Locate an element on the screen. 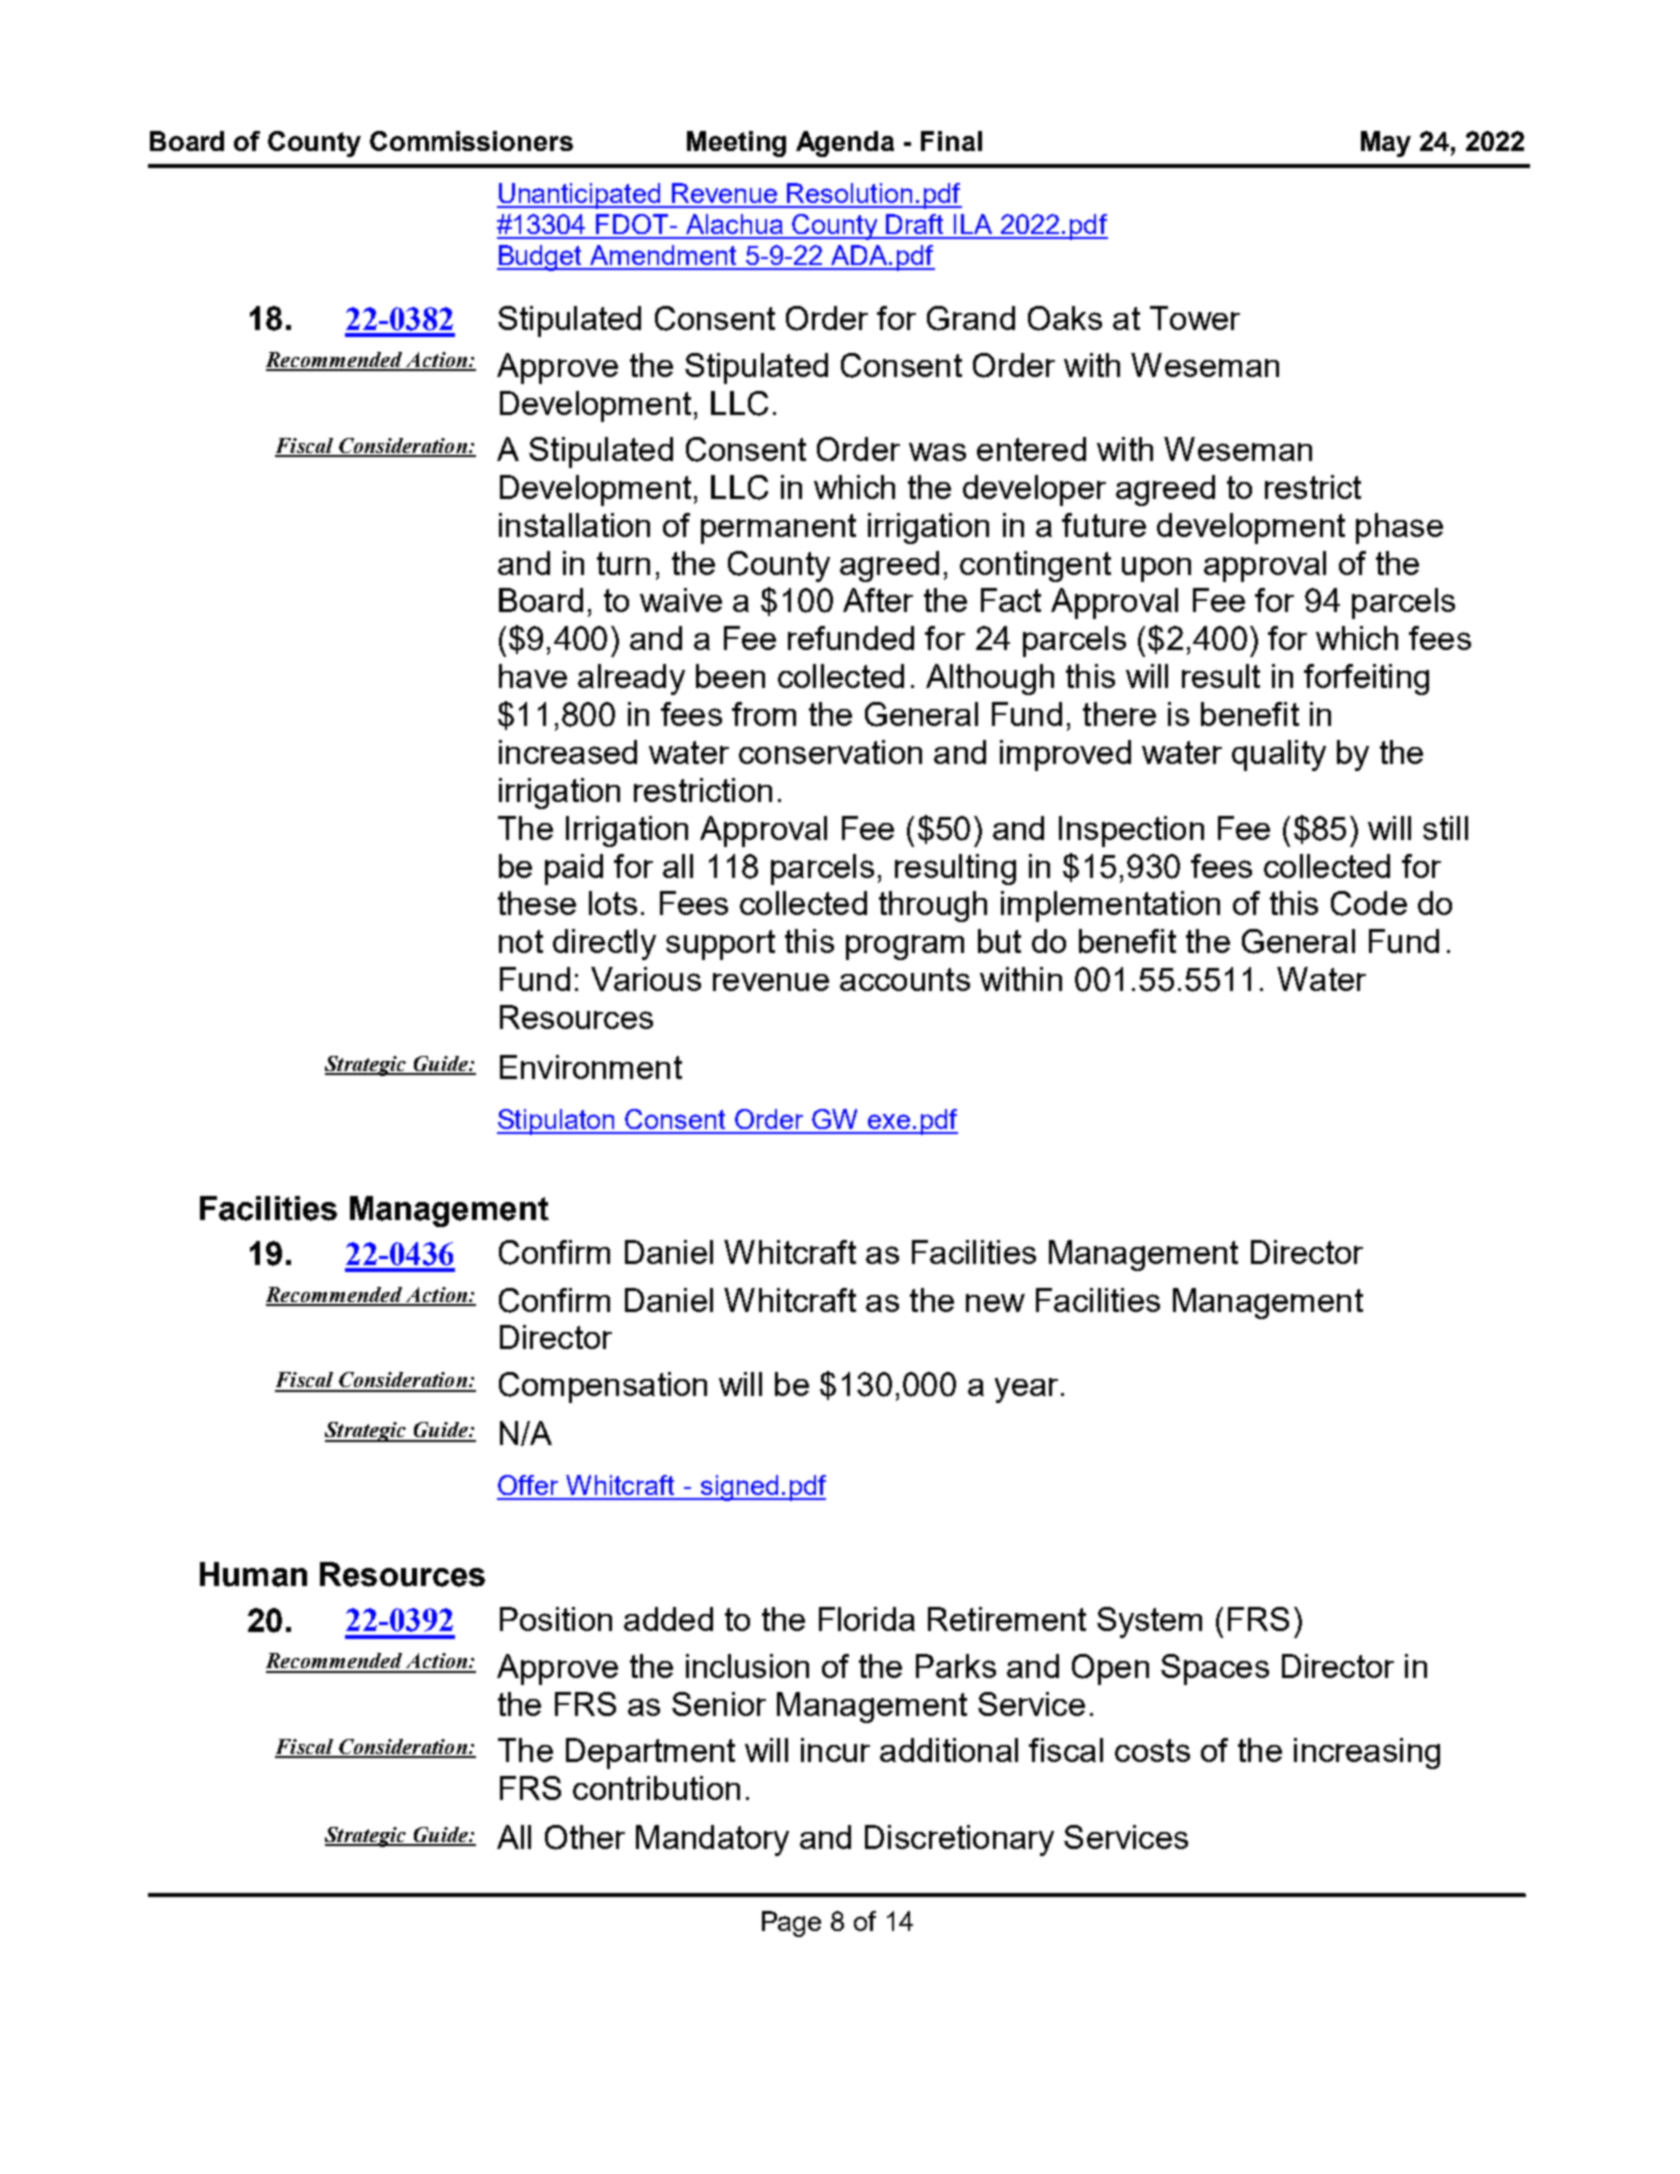 The height and width of the screenshot is (2174, 1680). Agenda is located at coordinates (845, 144).
